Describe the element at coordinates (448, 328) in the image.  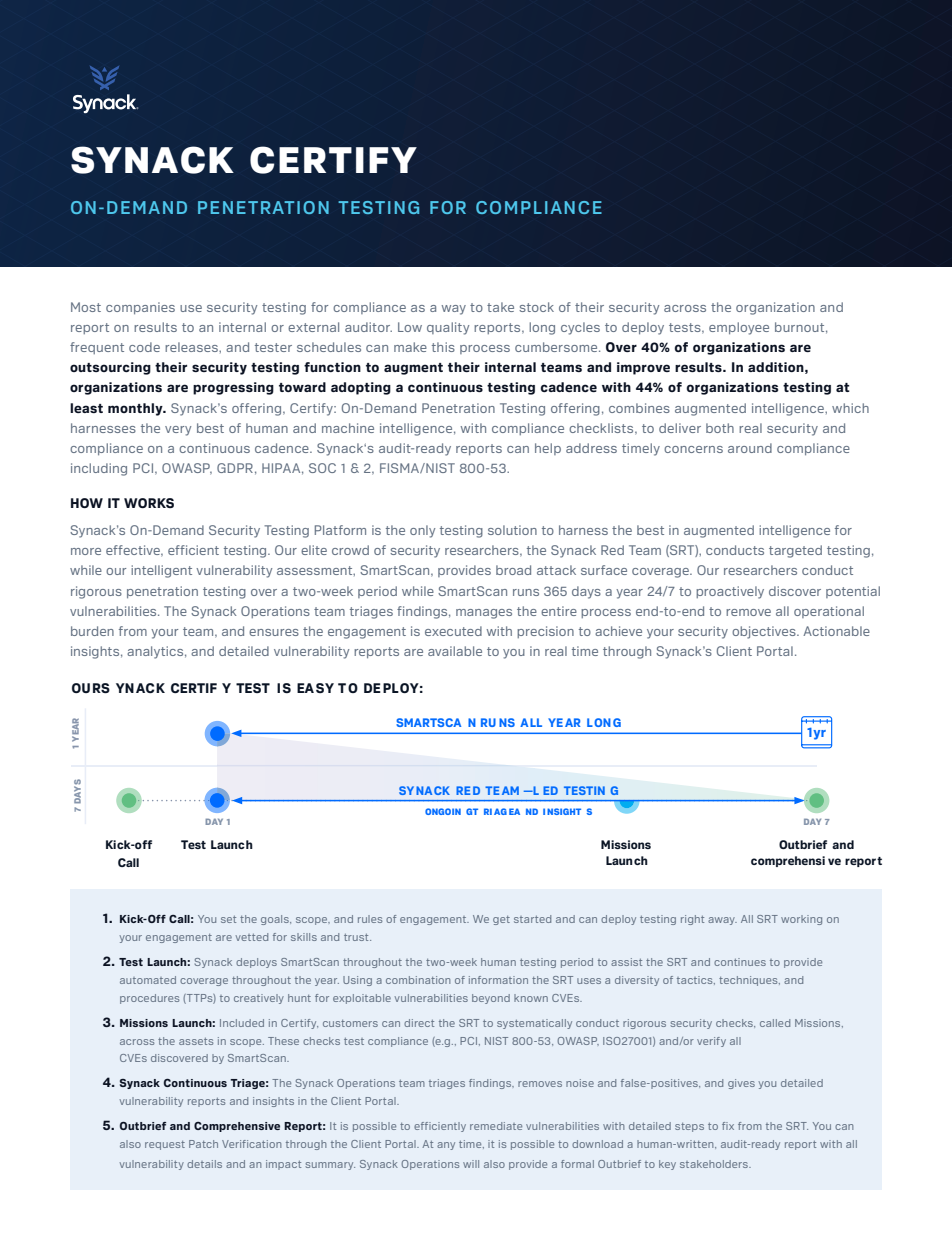
I see `quality` at that location.
